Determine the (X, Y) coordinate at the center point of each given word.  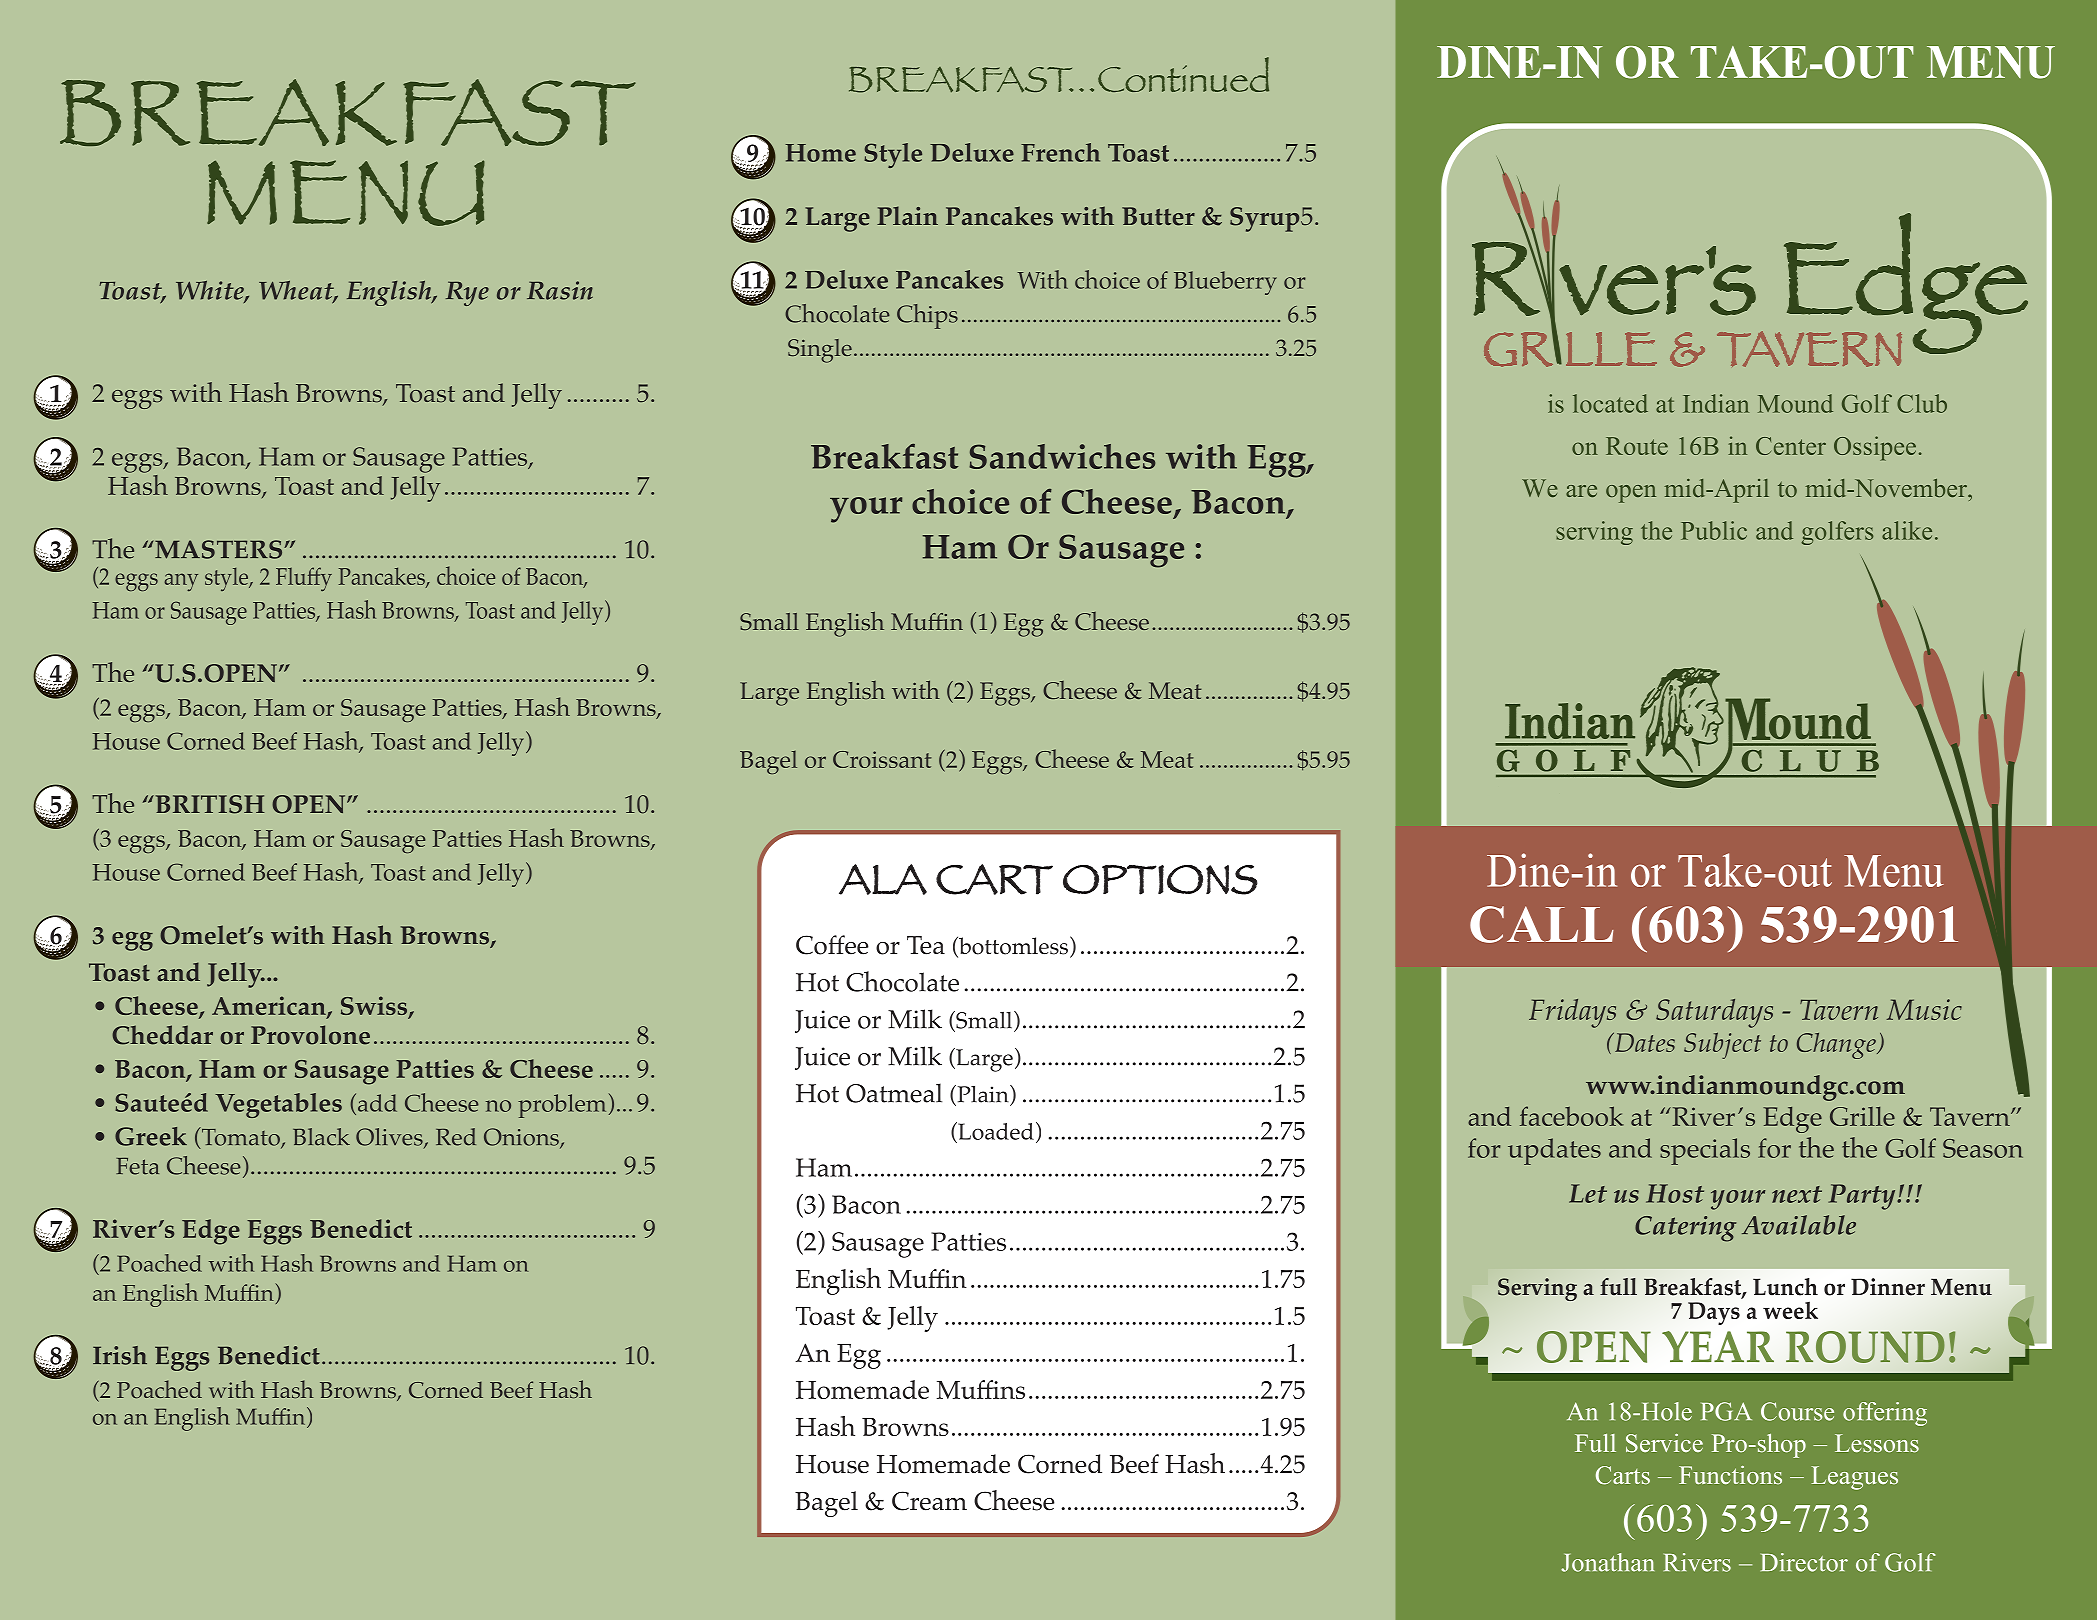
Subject (1722, 1045)
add (377, 1103)
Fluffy (304, 579)
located (1610, 403)
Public (1714, 530)
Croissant (882, 759)
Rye (467, 293)
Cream (929, 1501)
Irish (120, 1355)
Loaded (995, 1131)
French (1060, 152)
